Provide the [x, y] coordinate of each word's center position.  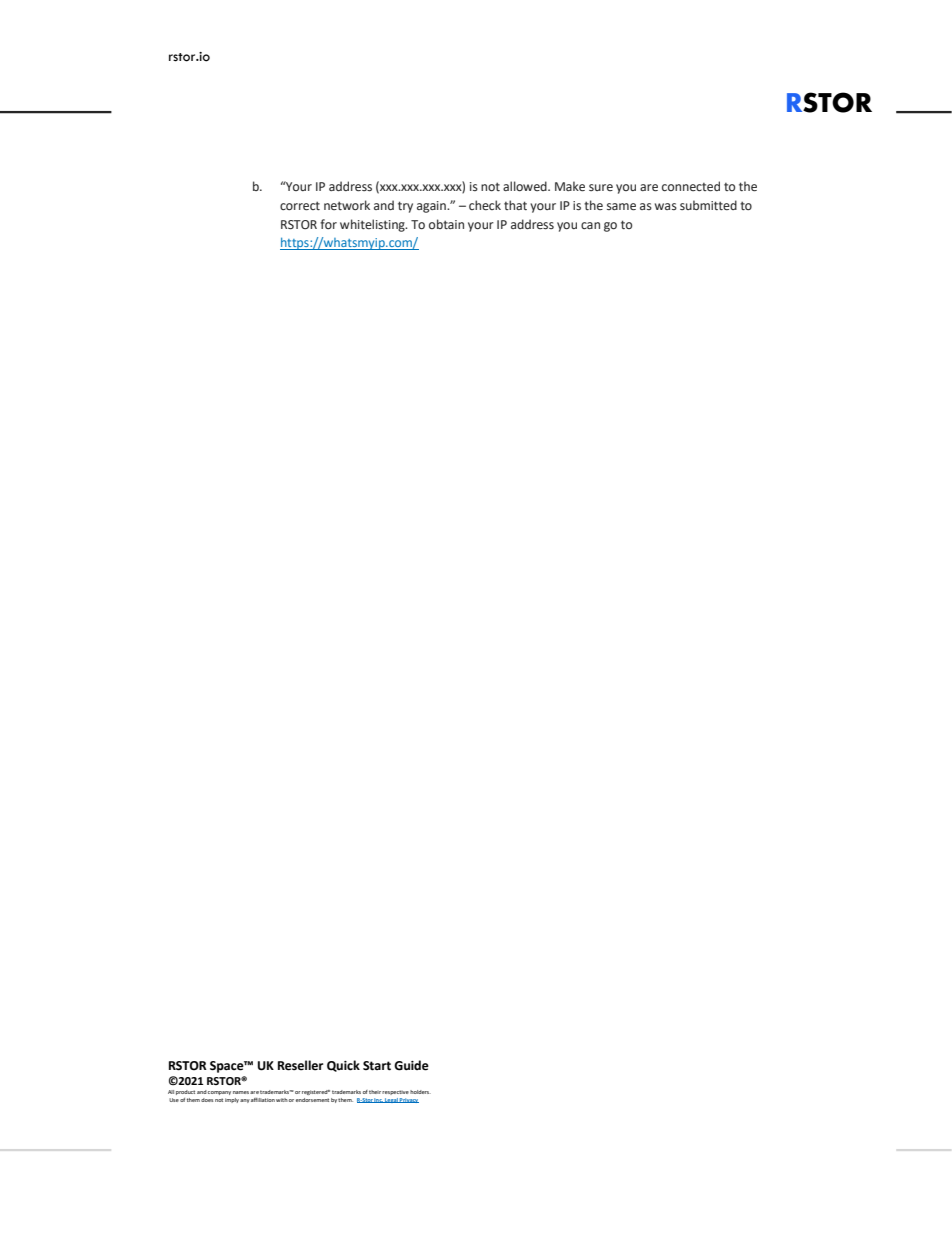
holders [420, 1092]
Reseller [300, 1065]
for [328, 224]
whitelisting [373, 225]
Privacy [408, 1100]
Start [377, 1066]
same [621, 207]
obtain [446, 224]
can [590, 225]
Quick [343, 1066]
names [241, 1092]
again [432, 207]
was [666, 206]
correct [300, 206]
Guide [411, 1065]
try [405, 207]
